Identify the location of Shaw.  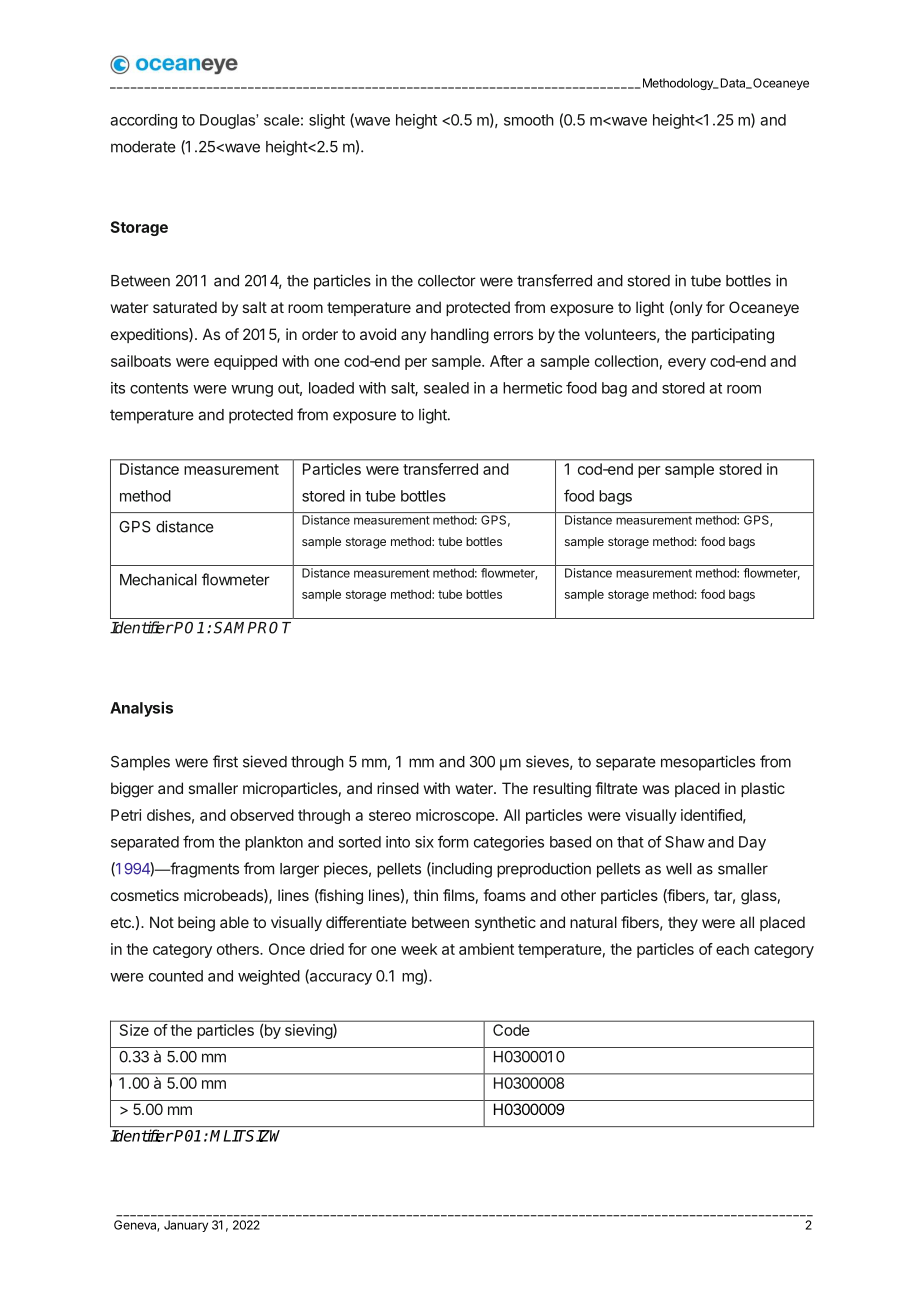
(685, 842).
